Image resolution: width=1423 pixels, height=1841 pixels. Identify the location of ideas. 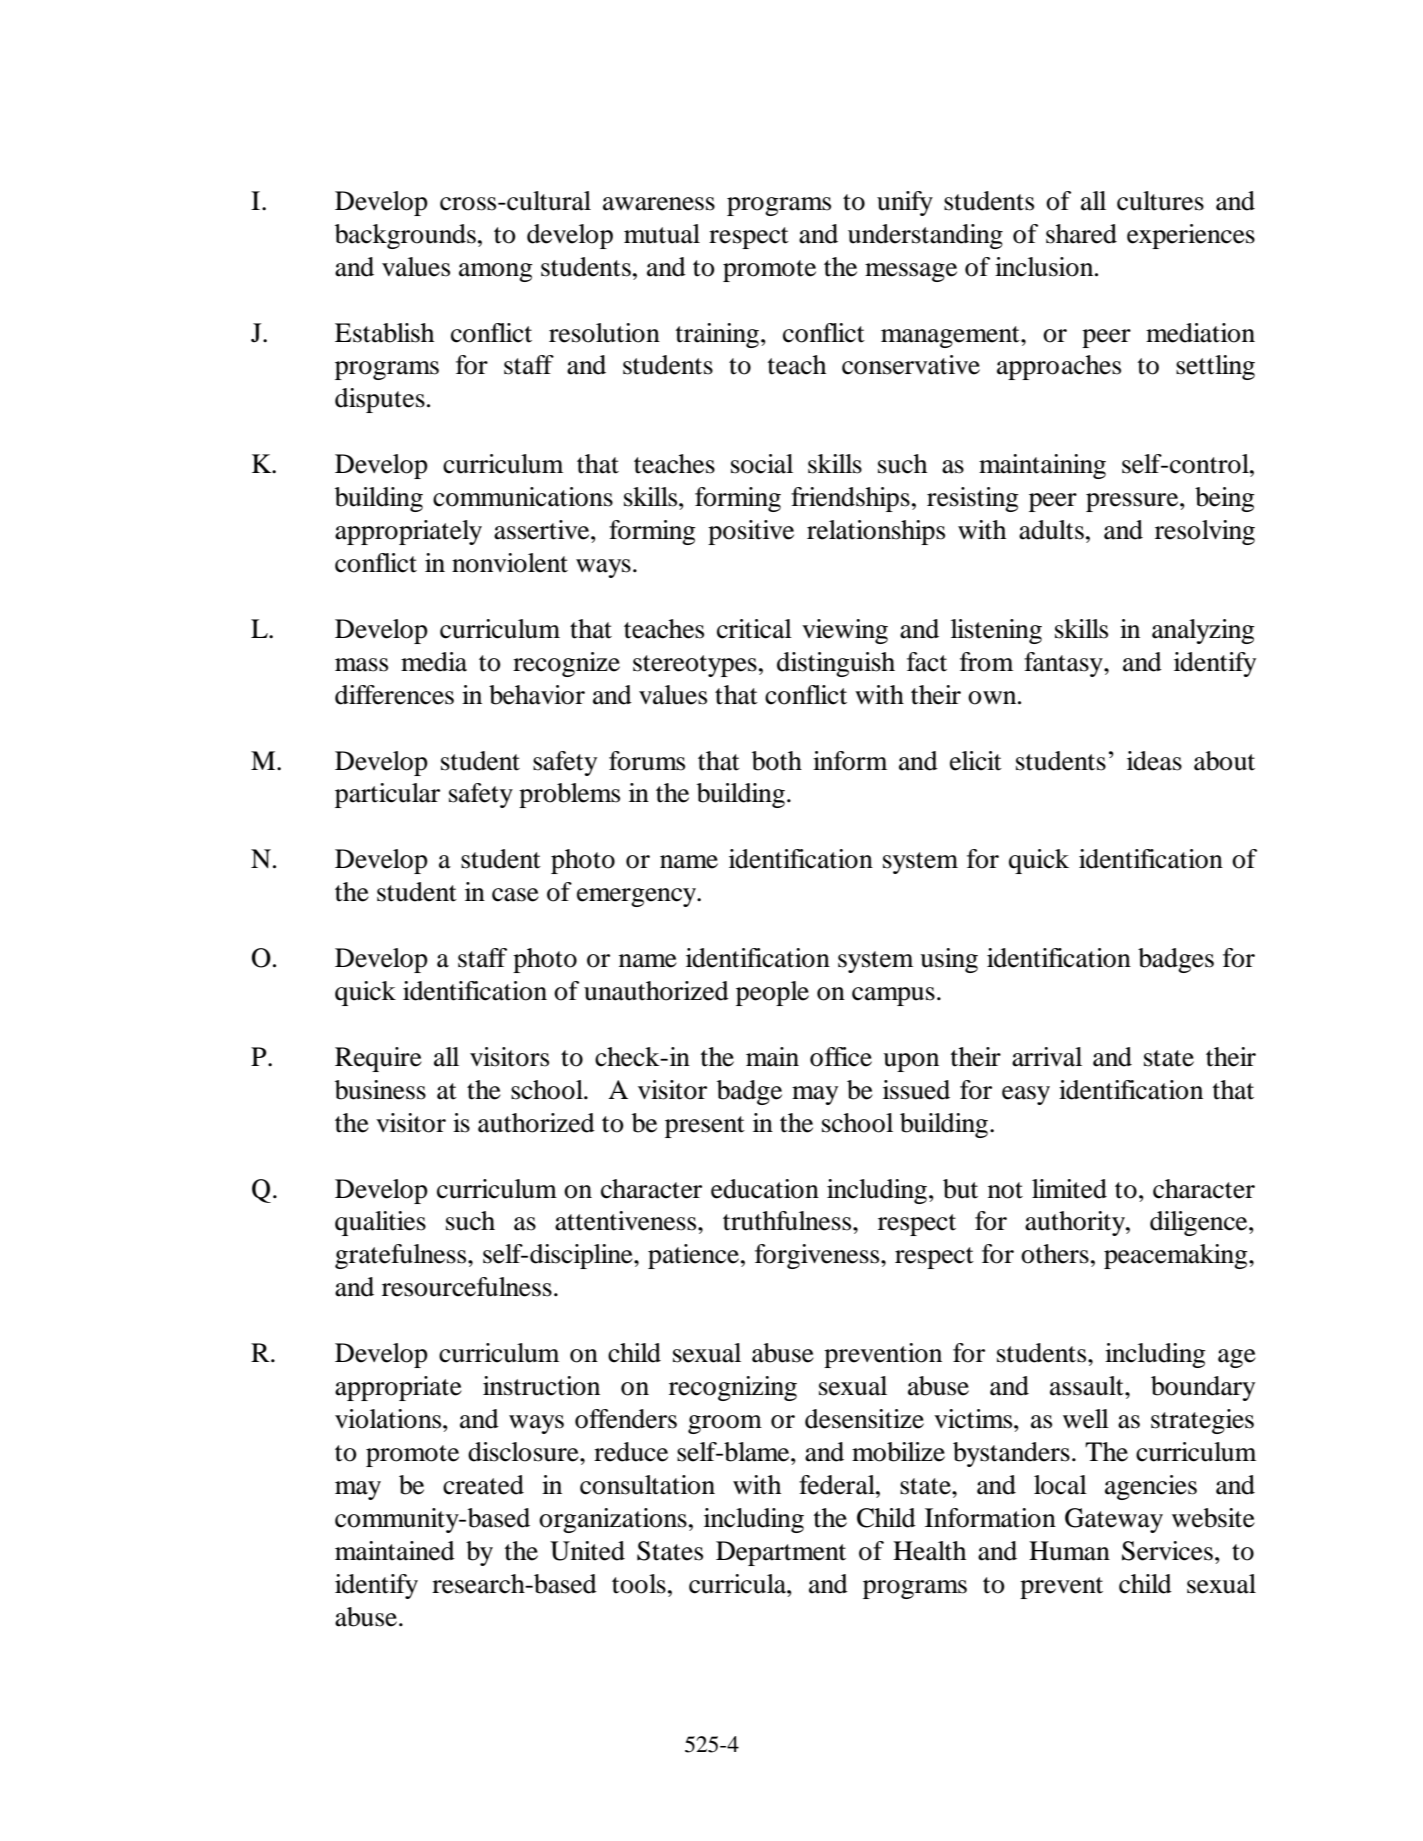
(1154, 761).
